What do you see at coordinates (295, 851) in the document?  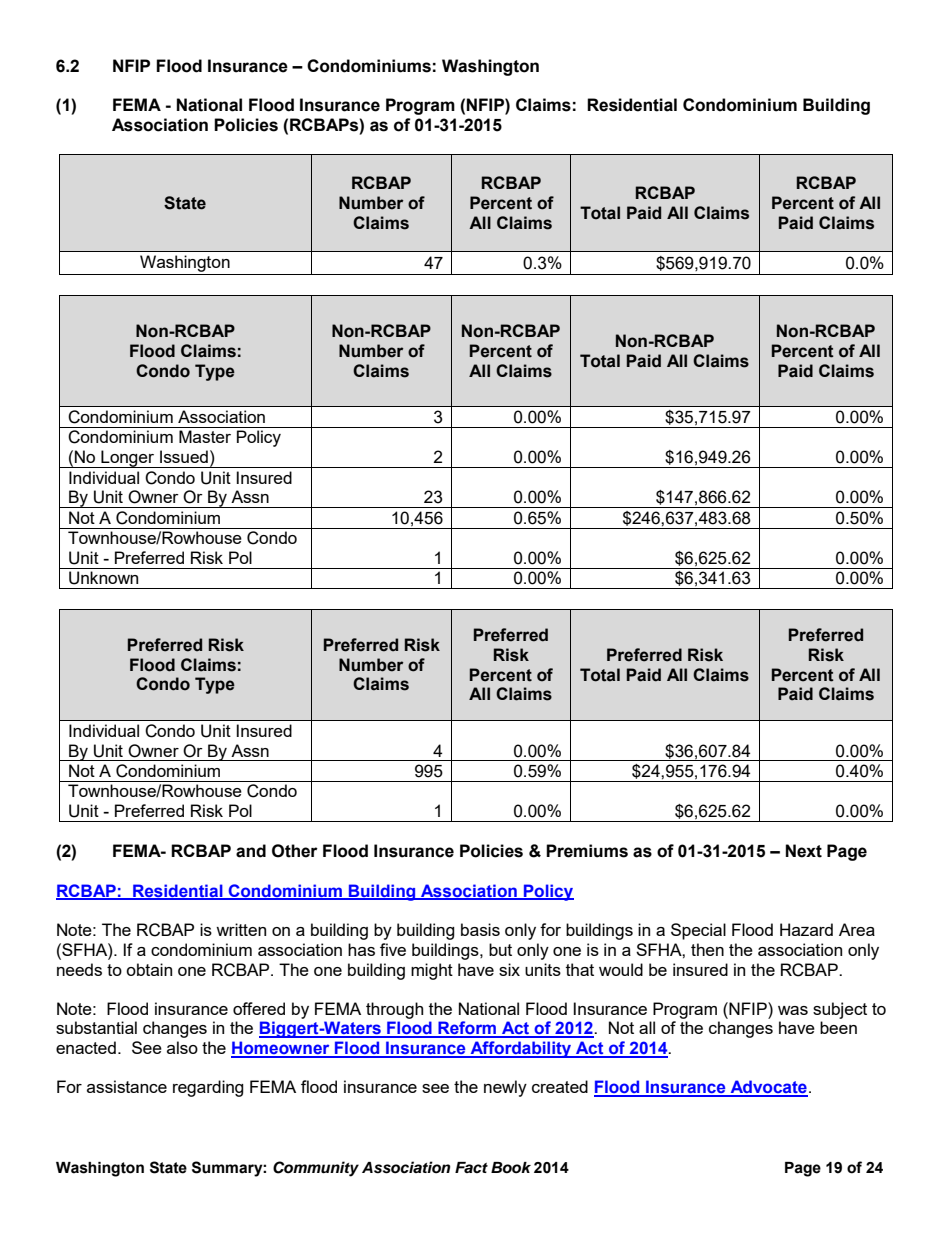 I see `Other` at bounding box center [295, 851].
